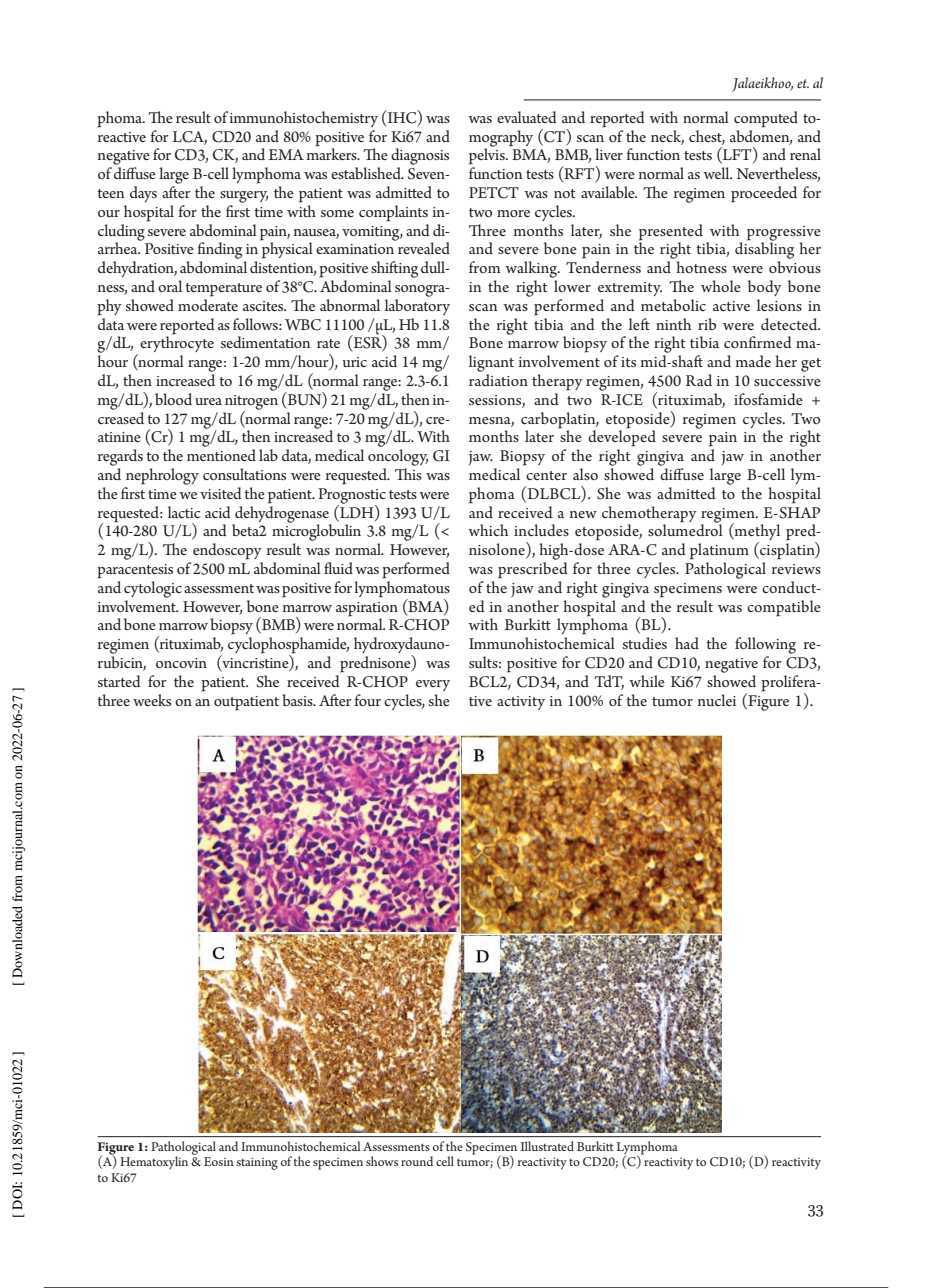 This screenshot has width=932, height=1288. What do you see at coordinates (143, 194) in the screenshot?
I see `days` at bounding box center [143, 194].
